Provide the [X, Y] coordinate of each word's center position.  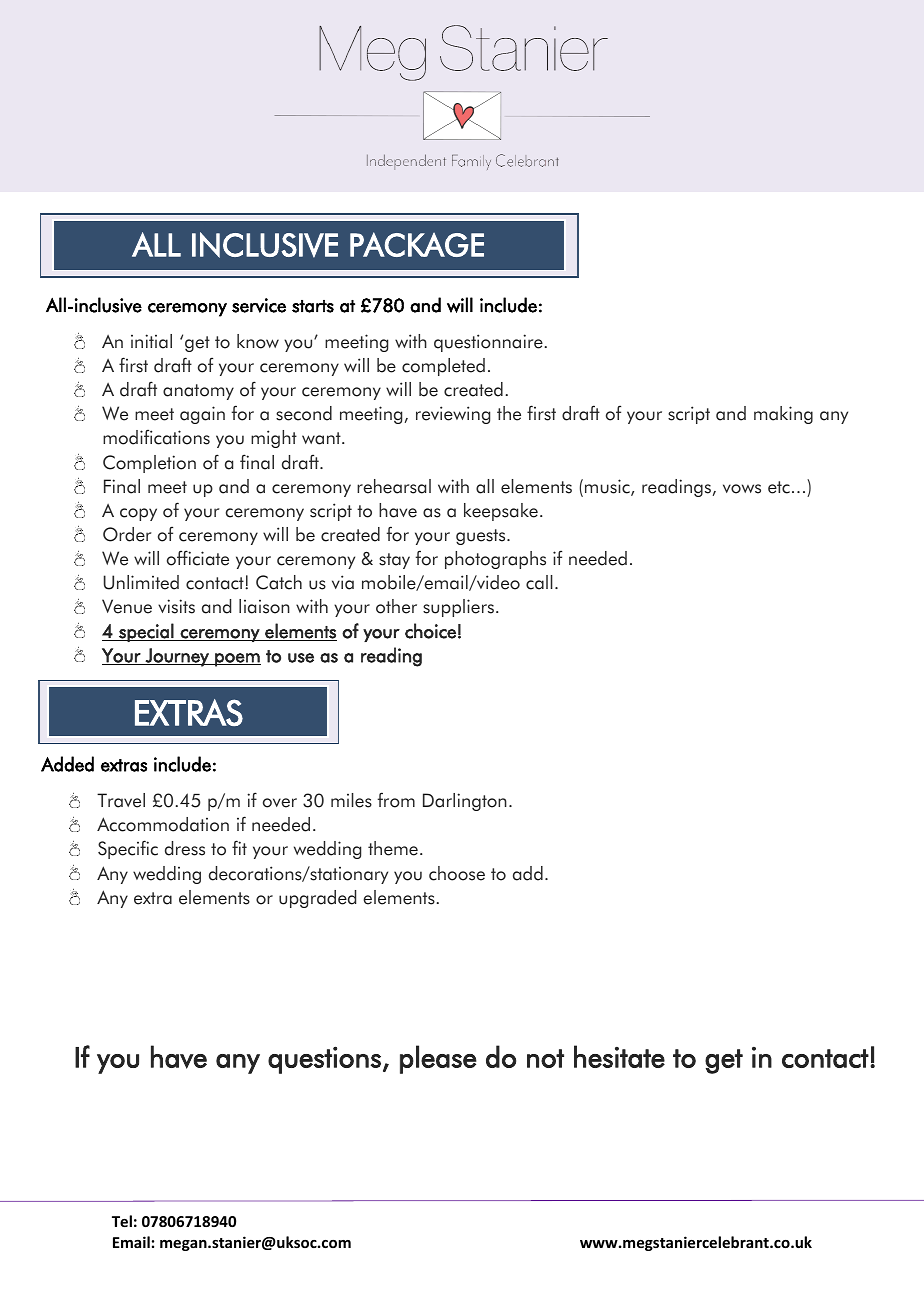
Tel [122, 1221]
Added [67, 764]
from [396, 800]
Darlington [465, 802]
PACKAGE [417, 244]
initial [151, 341]
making [783, 415]
